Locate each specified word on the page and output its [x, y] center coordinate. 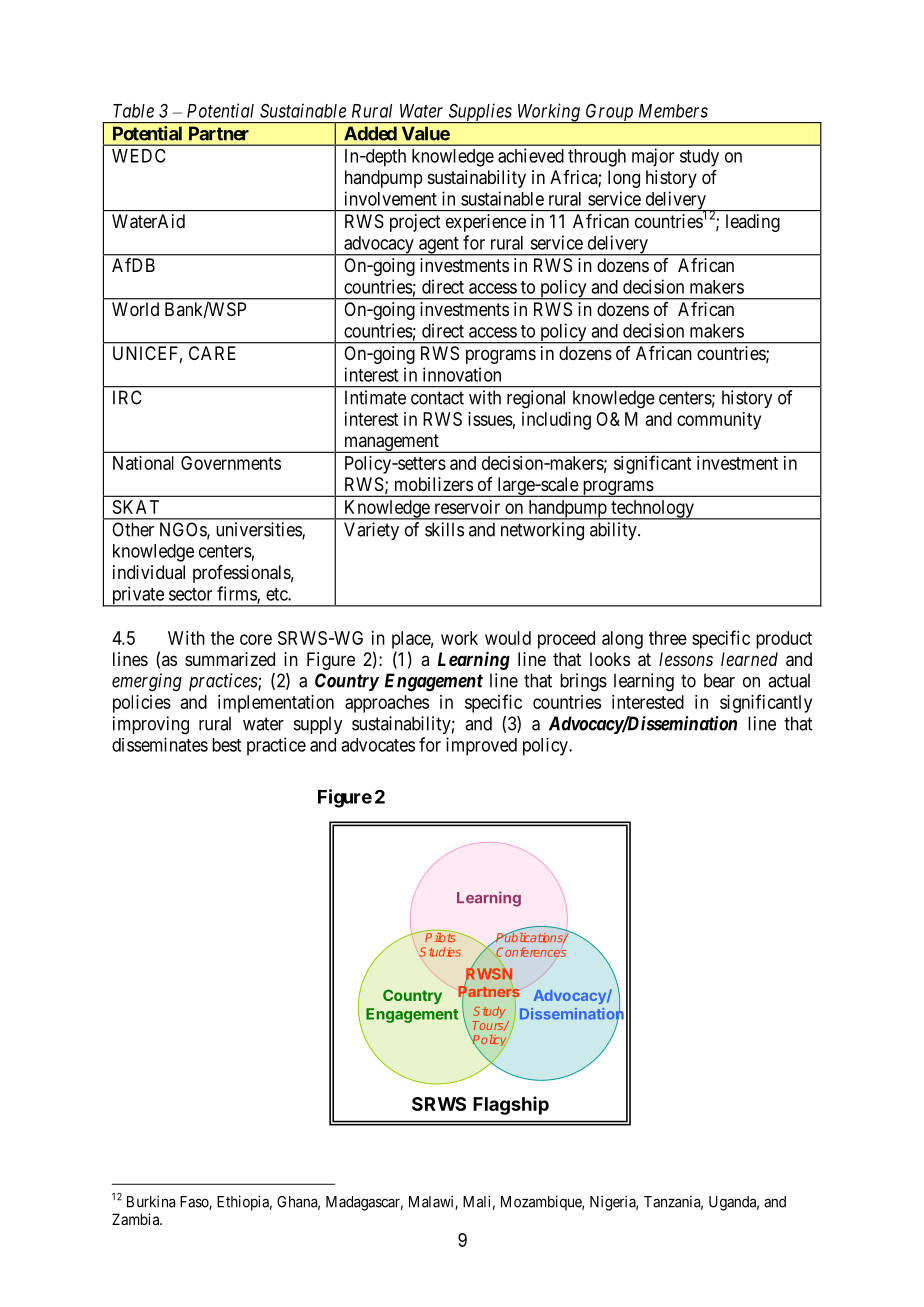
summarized [230, 659]
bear [719, 680]
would [508, 638]
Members [673, 111]
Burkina [151, 1201]
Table [133, 111]
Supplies [480, 113]
